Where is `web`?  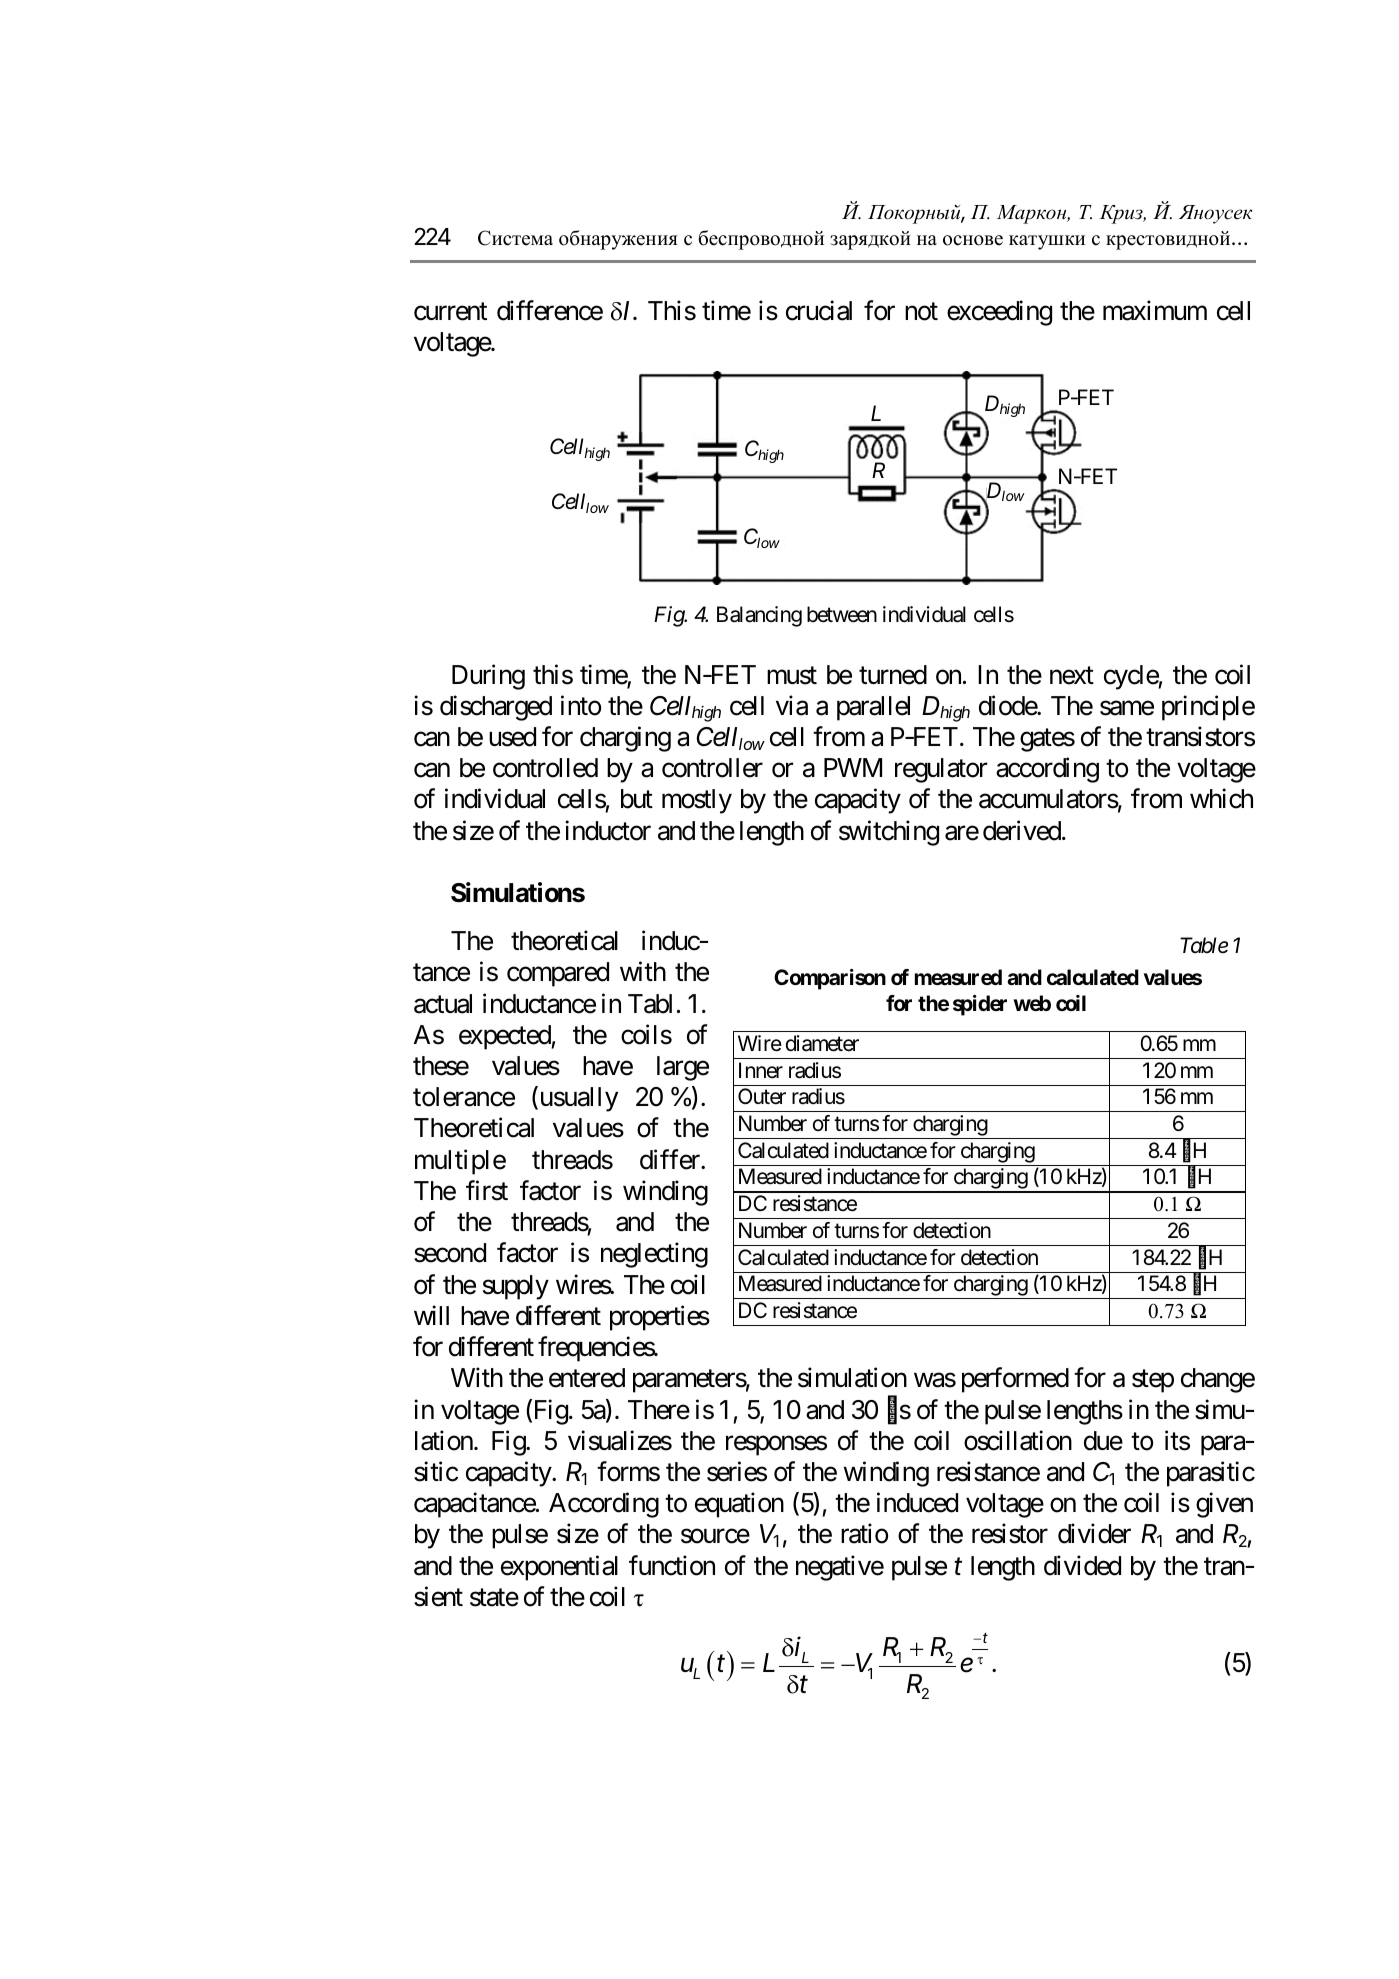
web is located at coordinates (1032, 1003).
